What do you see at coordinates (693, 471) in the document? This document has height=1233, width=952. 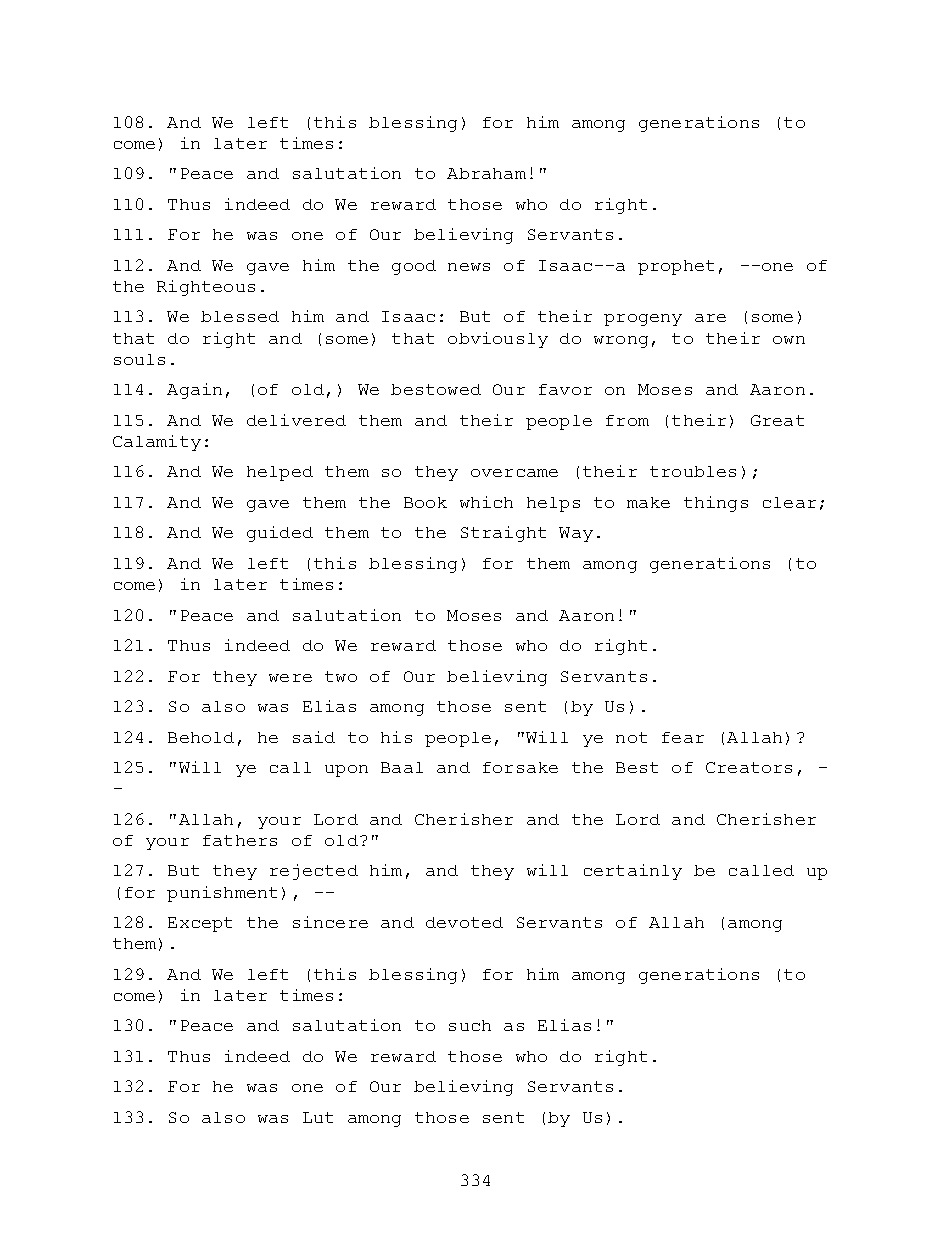 I see `troubles` at bounding box center [693, 471].
